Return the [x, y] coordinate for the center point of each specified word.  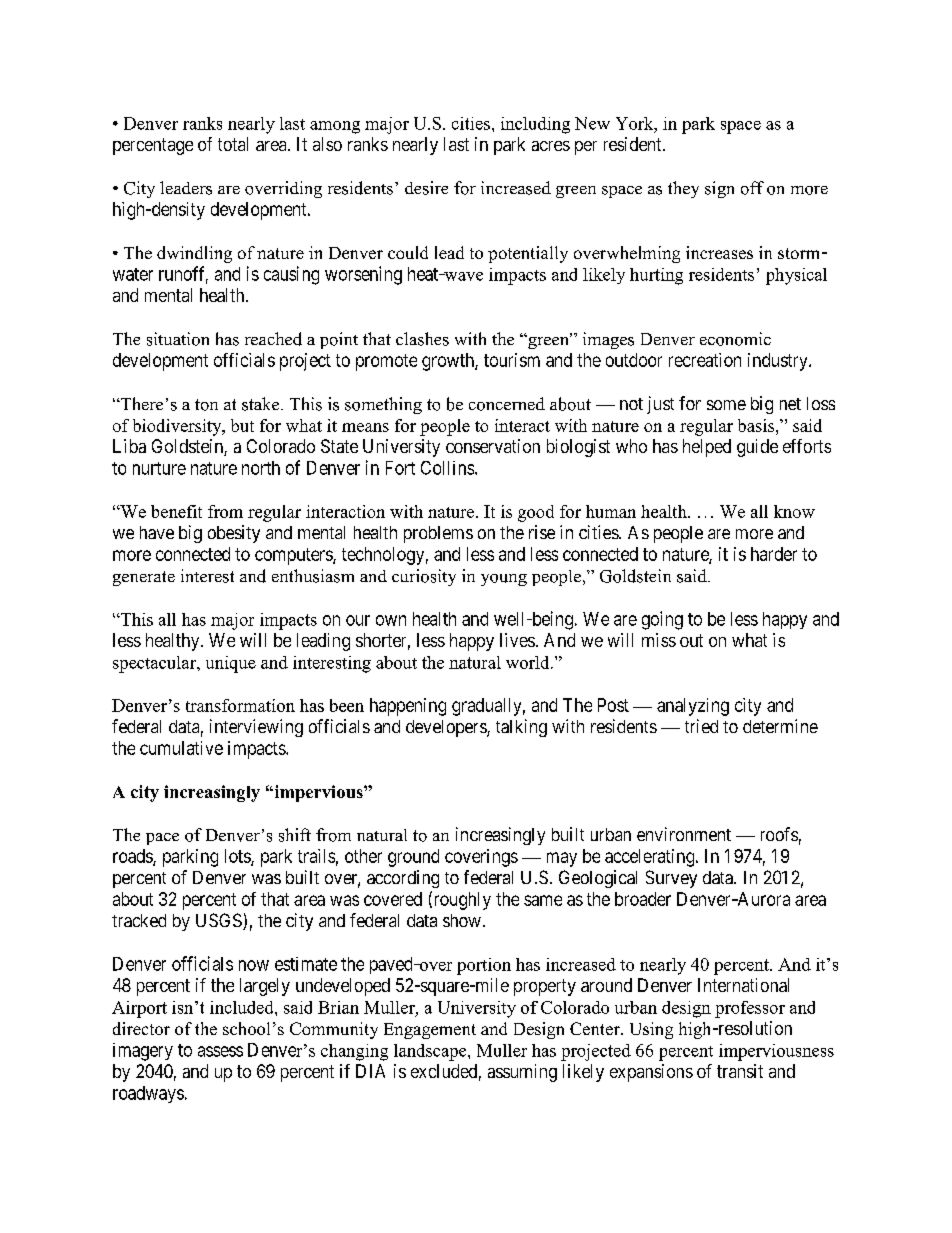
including [535, 125]
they [683, 189]
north [261, 468]
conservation [493, 446]
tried [701, 726]
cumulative [181, 748]
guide [757, 448]
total [233, 144]
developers [447, 728]
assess [220, 1051]
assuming [522, 1073]
